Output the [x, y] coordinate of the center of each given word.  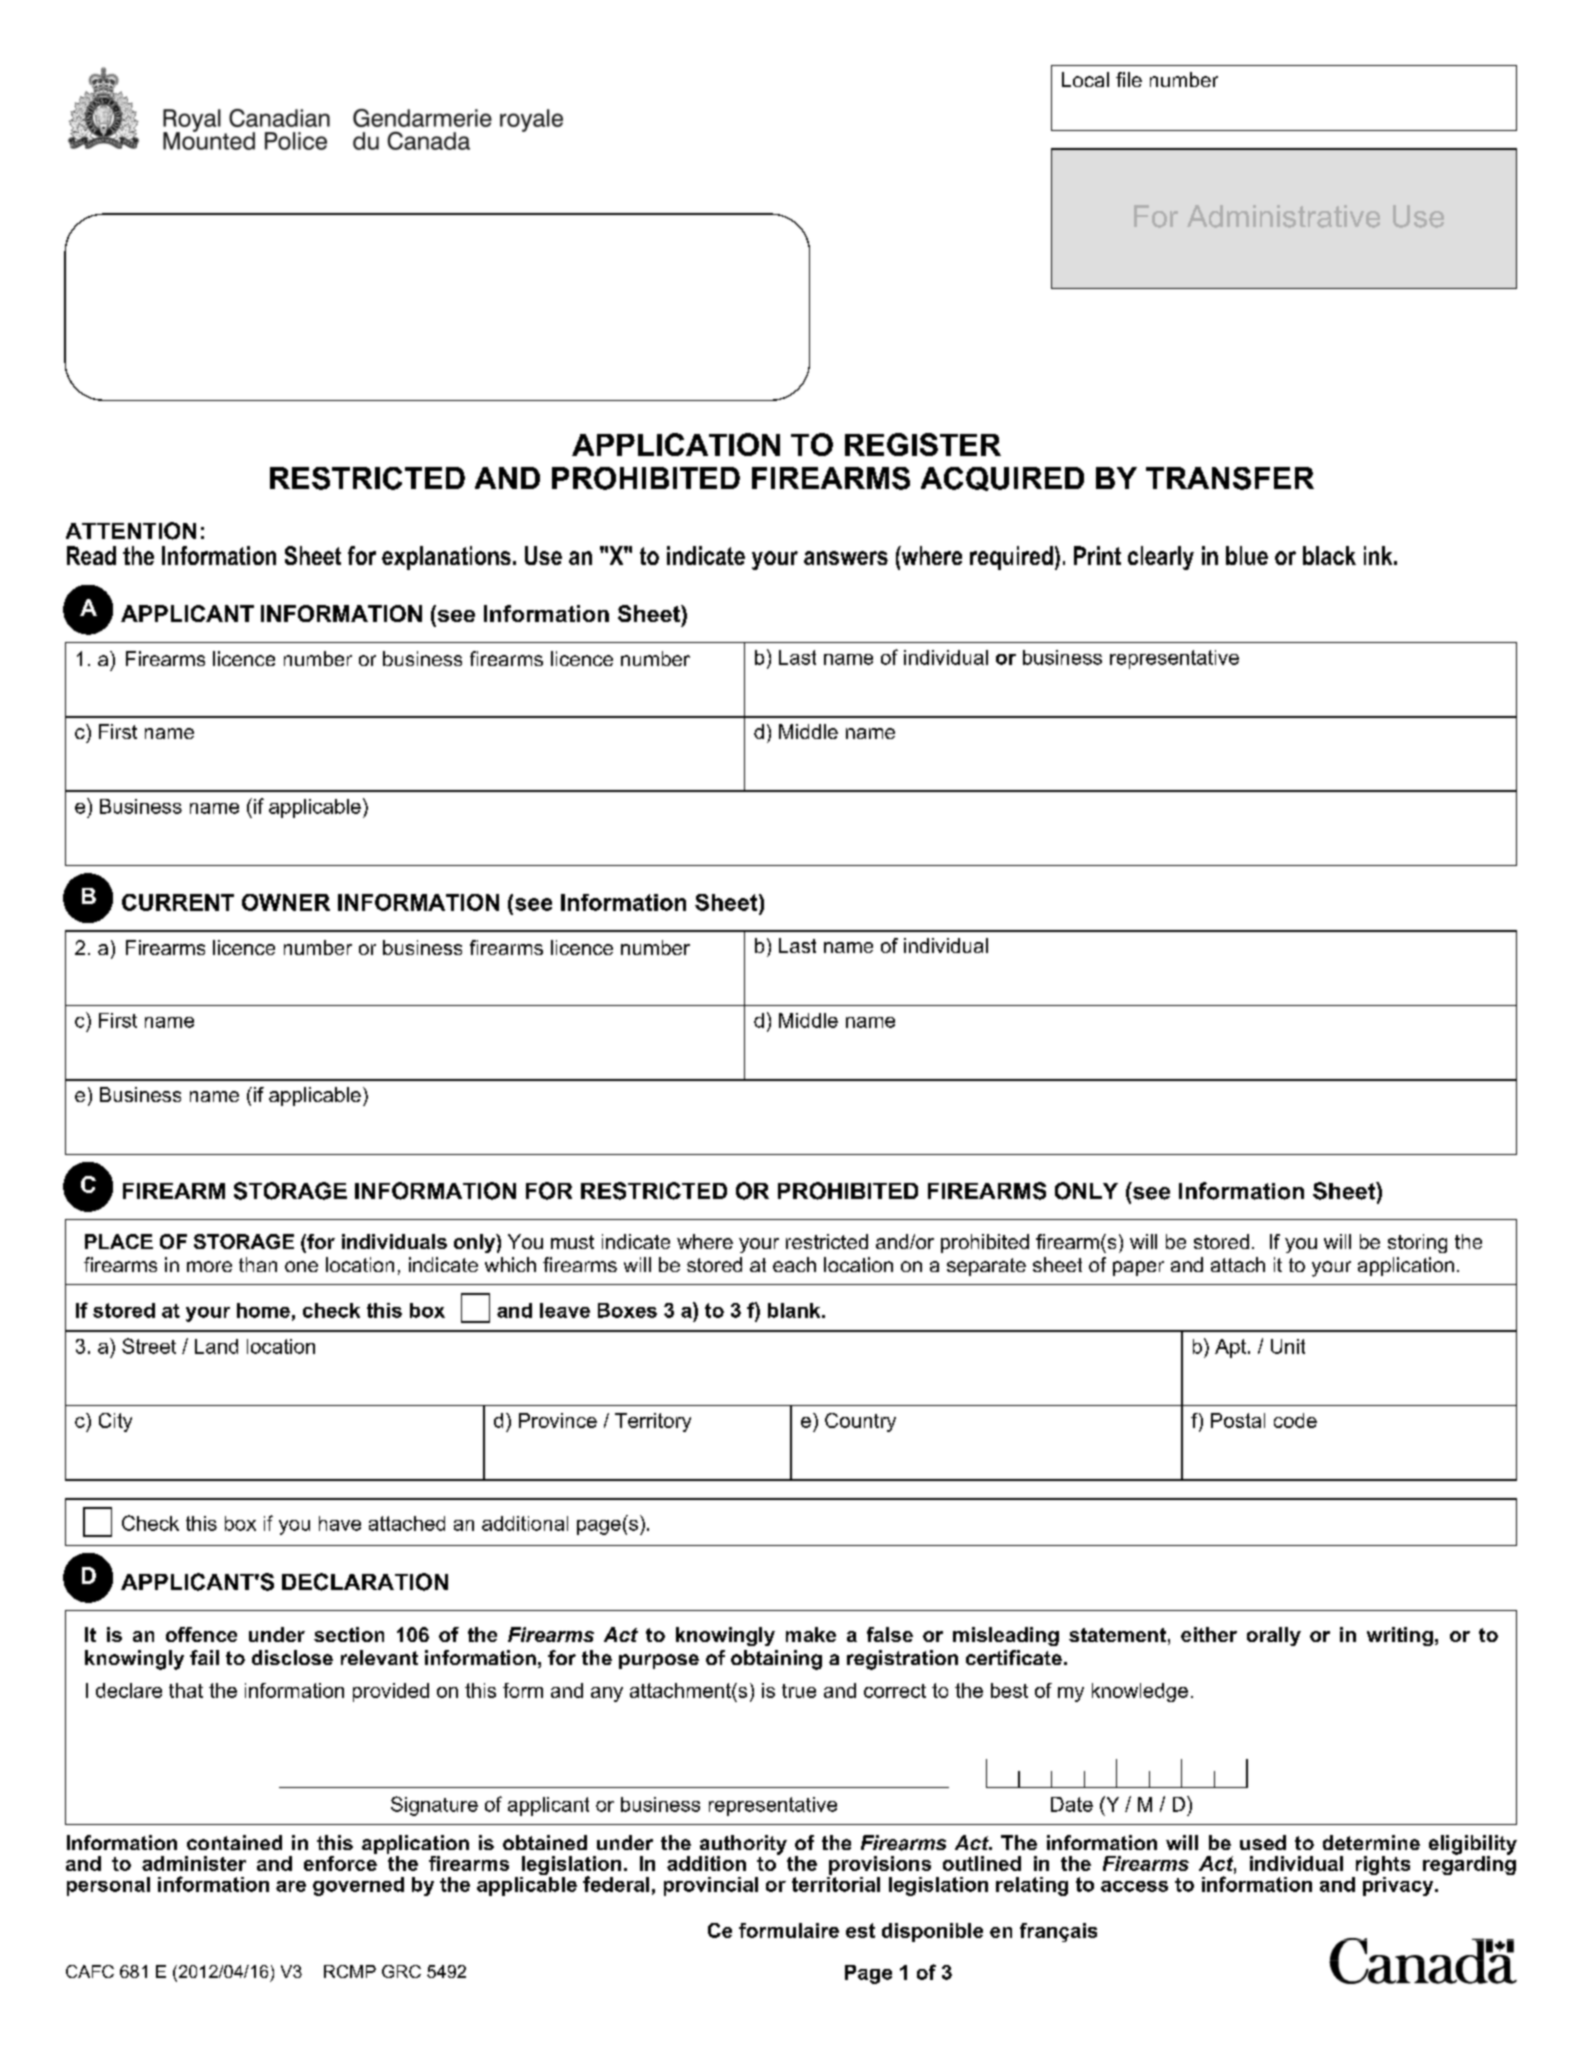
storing [1417, 1243]
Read [91, 555]
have [340, 1523]
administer [194, 1863]
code [1295, 1420]
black [1329, 555]
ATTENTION [131, 531]
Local [1085, 79]
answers [846, 558]
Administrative [1283, 216]
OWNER [286, 902]
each [794, 1264]
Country [860, 1422]
